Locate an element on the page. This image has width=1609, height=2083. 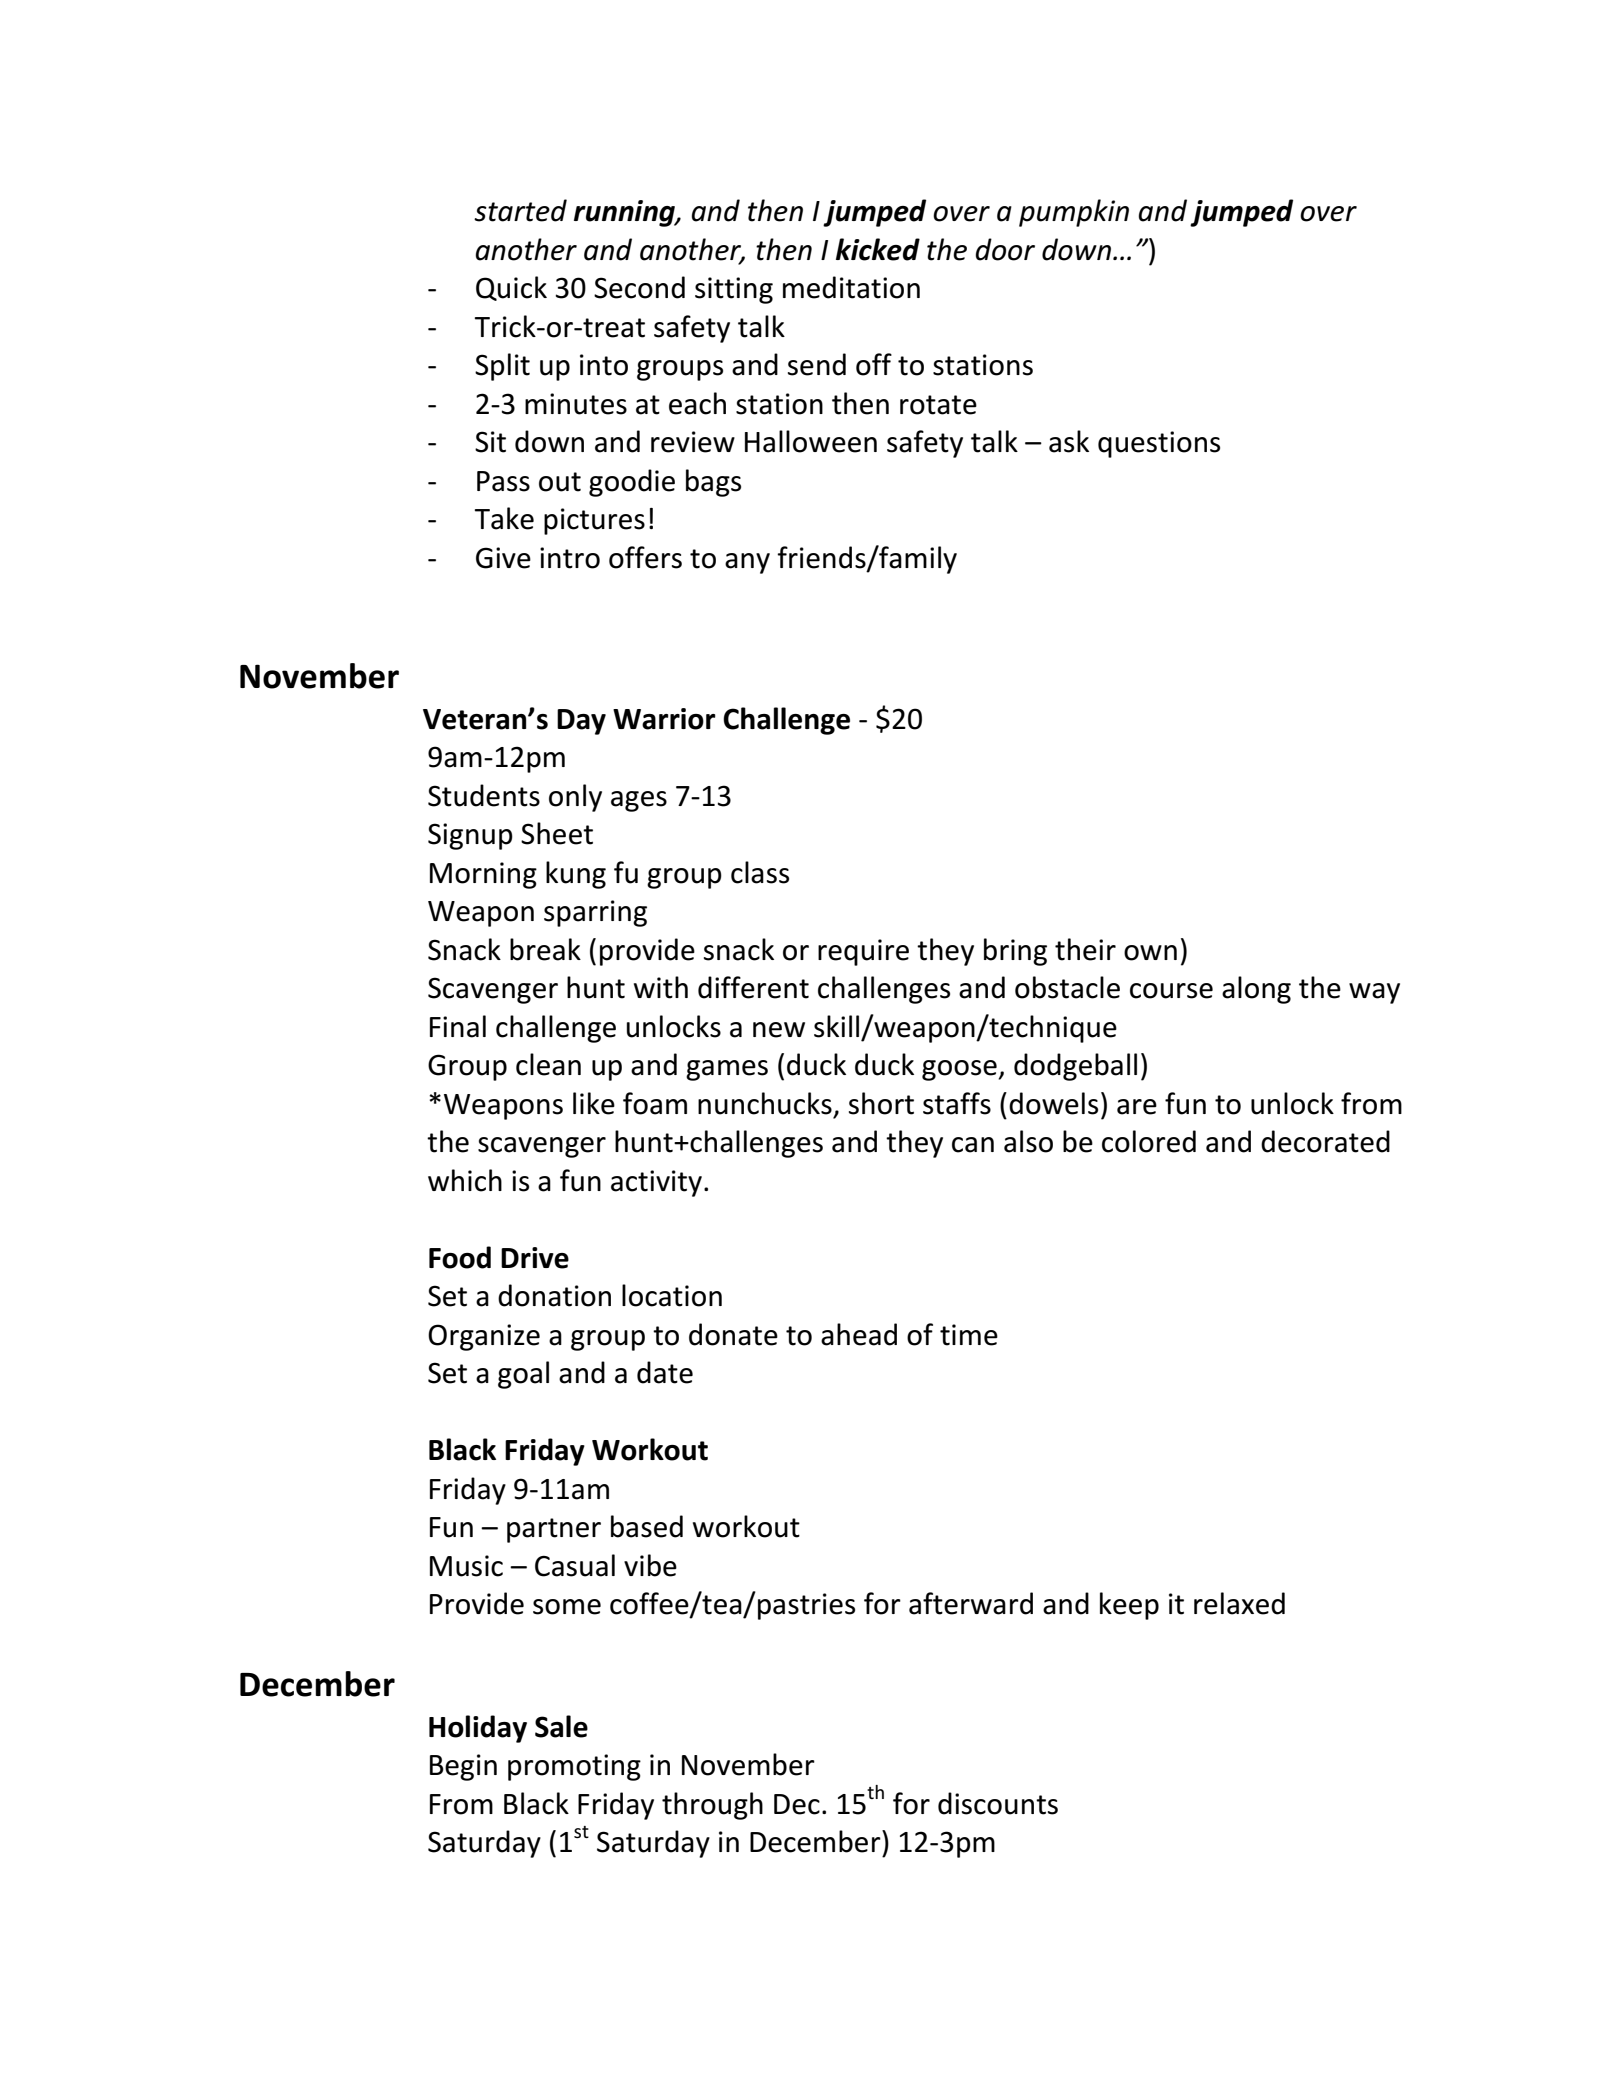
relaxed is located at coordinates (1239, 1603).
